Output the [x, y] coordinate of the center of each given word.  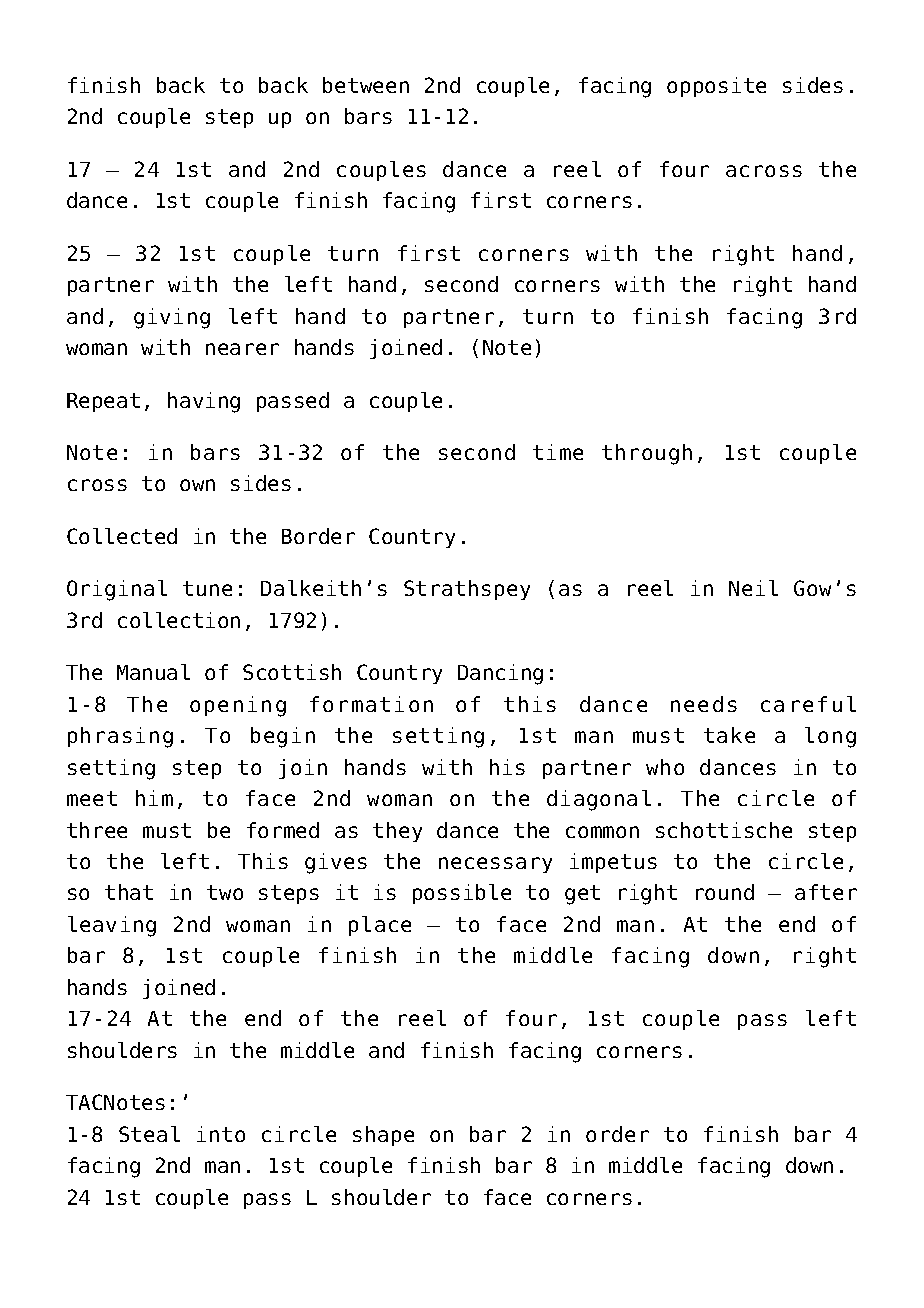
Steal [149, 1134]
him [154, 798]
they [397, 832]
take [729, 735]
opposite [716, 87]
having [204, 402]
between [366, 85]
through [647, 454]
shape [383, 1136]
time [558, 452]
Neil [753, 588]
